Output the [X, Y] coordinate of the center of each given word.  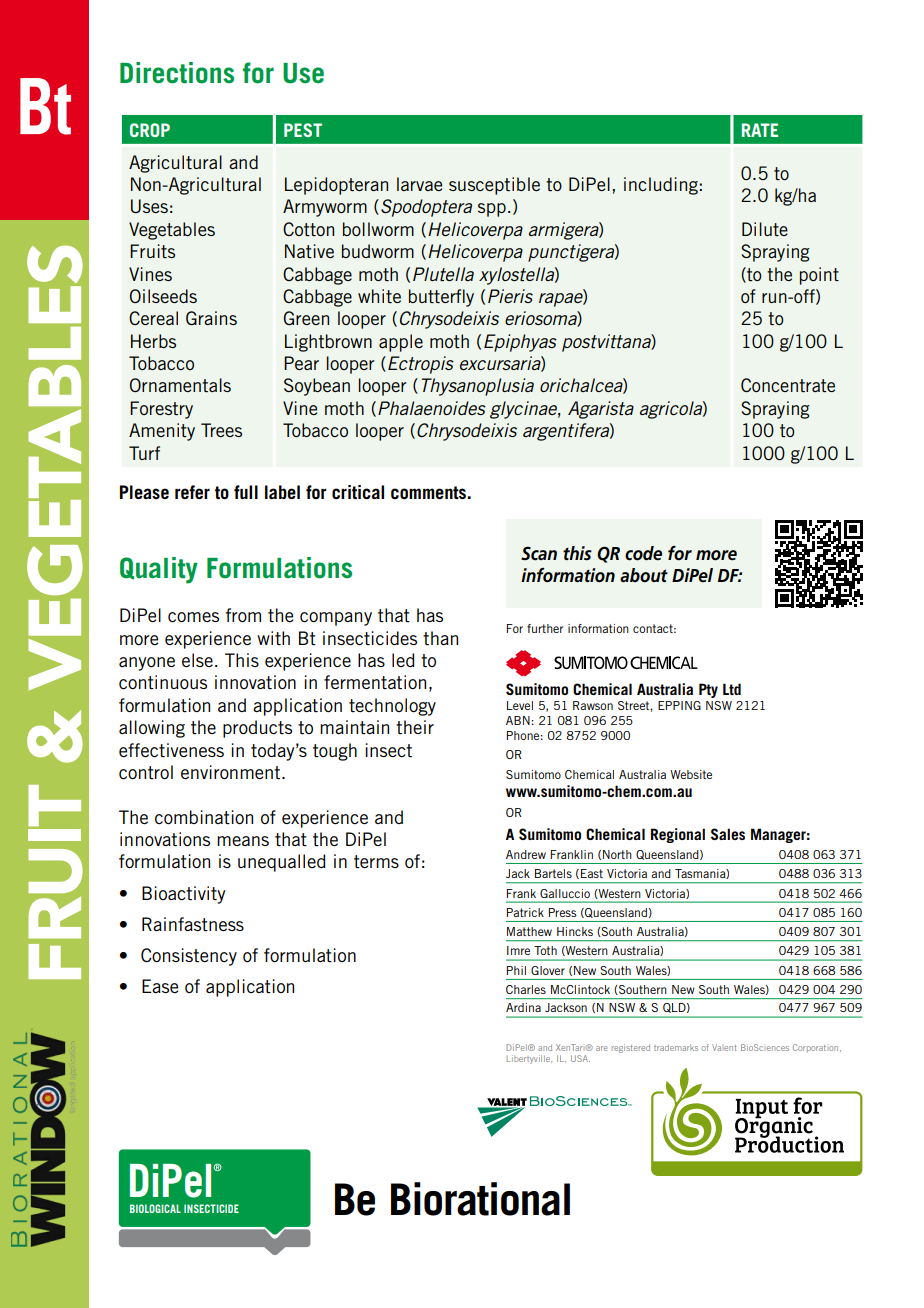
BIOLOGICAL [155, 1208]
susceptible [494, 186]
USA [580, 1058]
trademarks [676, 1047]
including [661, 186]
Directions [177, 73]
